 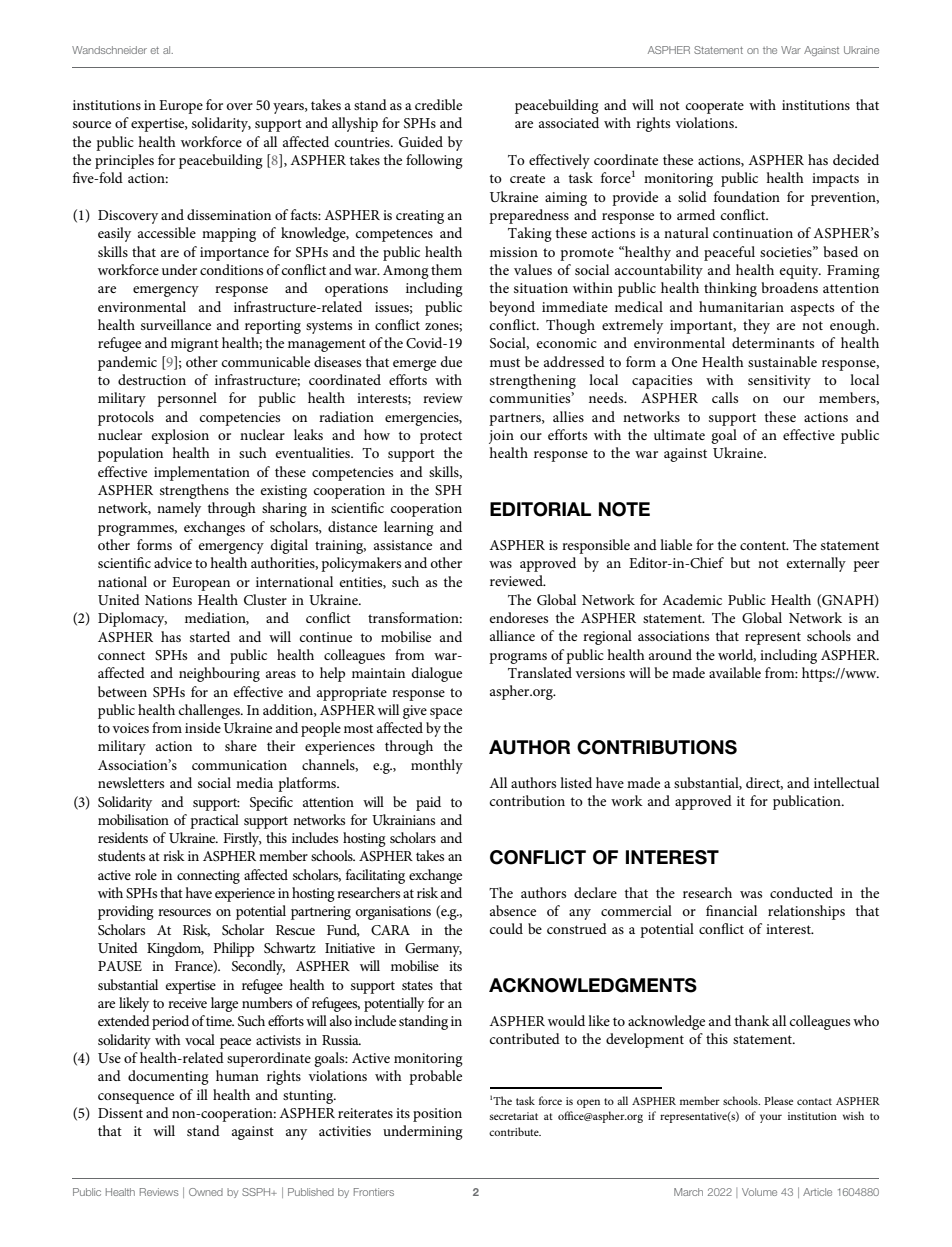 I want to click on secretariat, so click(x=514, y=1116).
